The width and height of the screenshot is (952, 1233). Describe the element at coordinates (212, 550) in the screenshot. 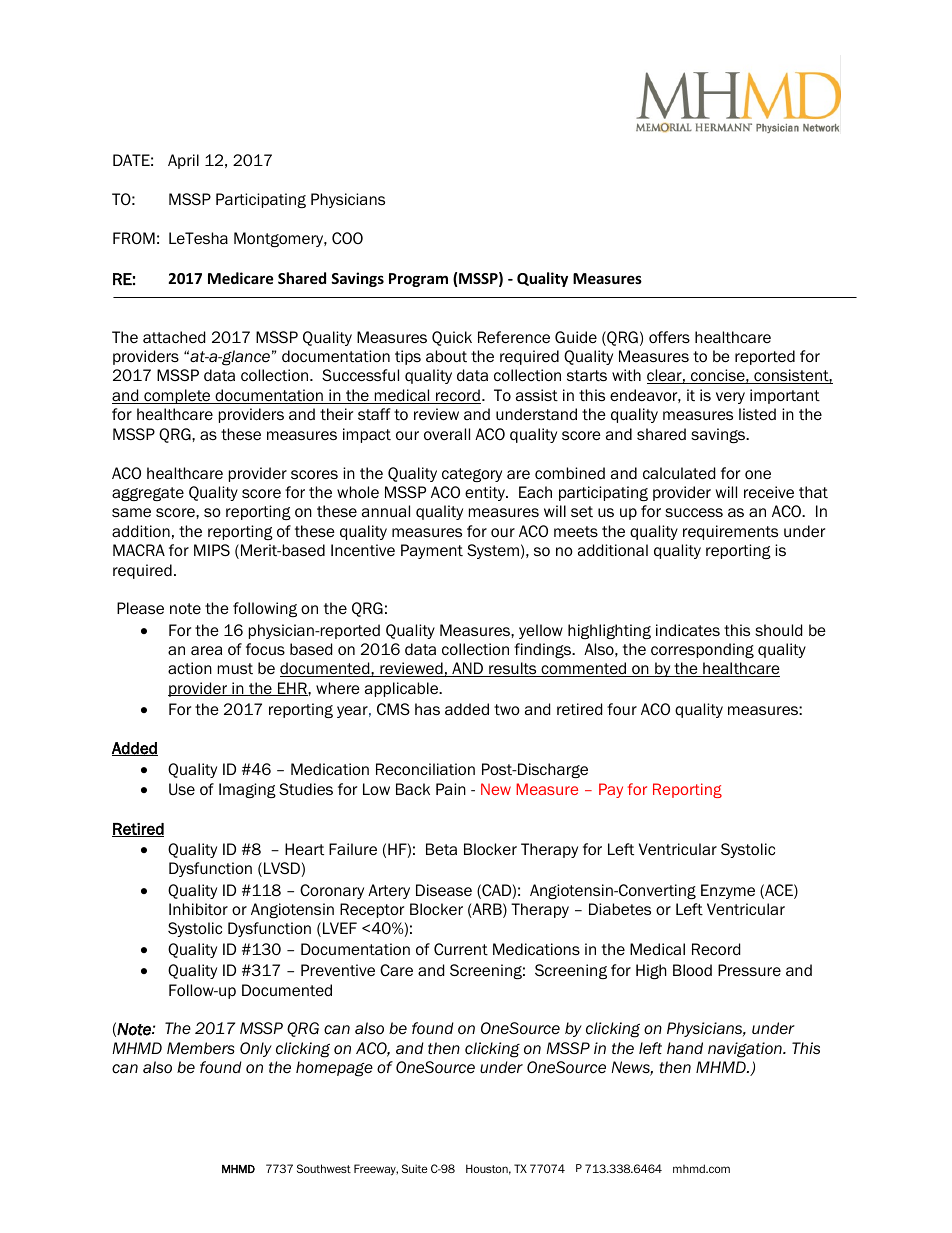

I see `MIPS` at that location.
